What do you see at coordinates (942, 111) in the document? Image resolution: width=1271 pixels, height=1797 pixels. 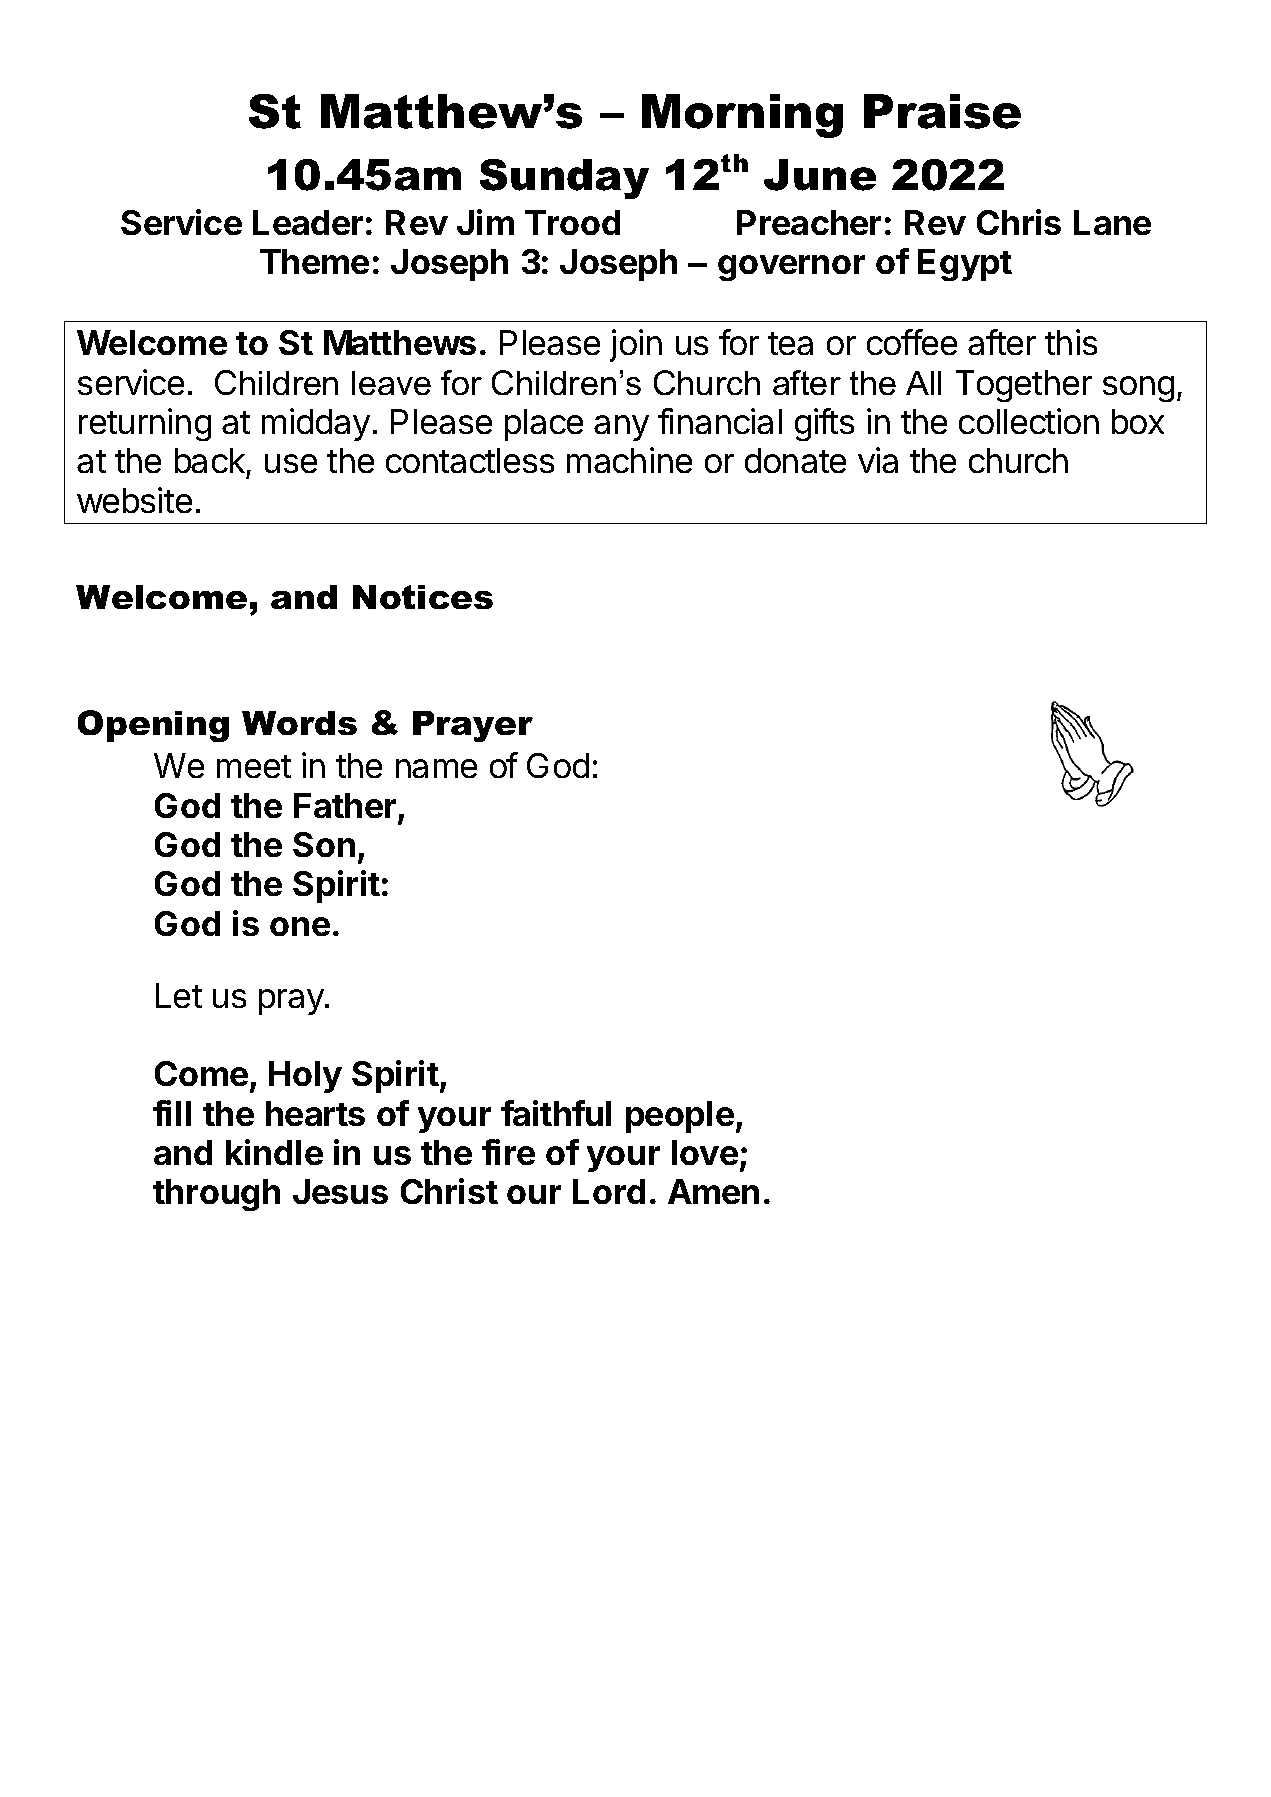 I see `Praise` at bounding box center [942, 111].
